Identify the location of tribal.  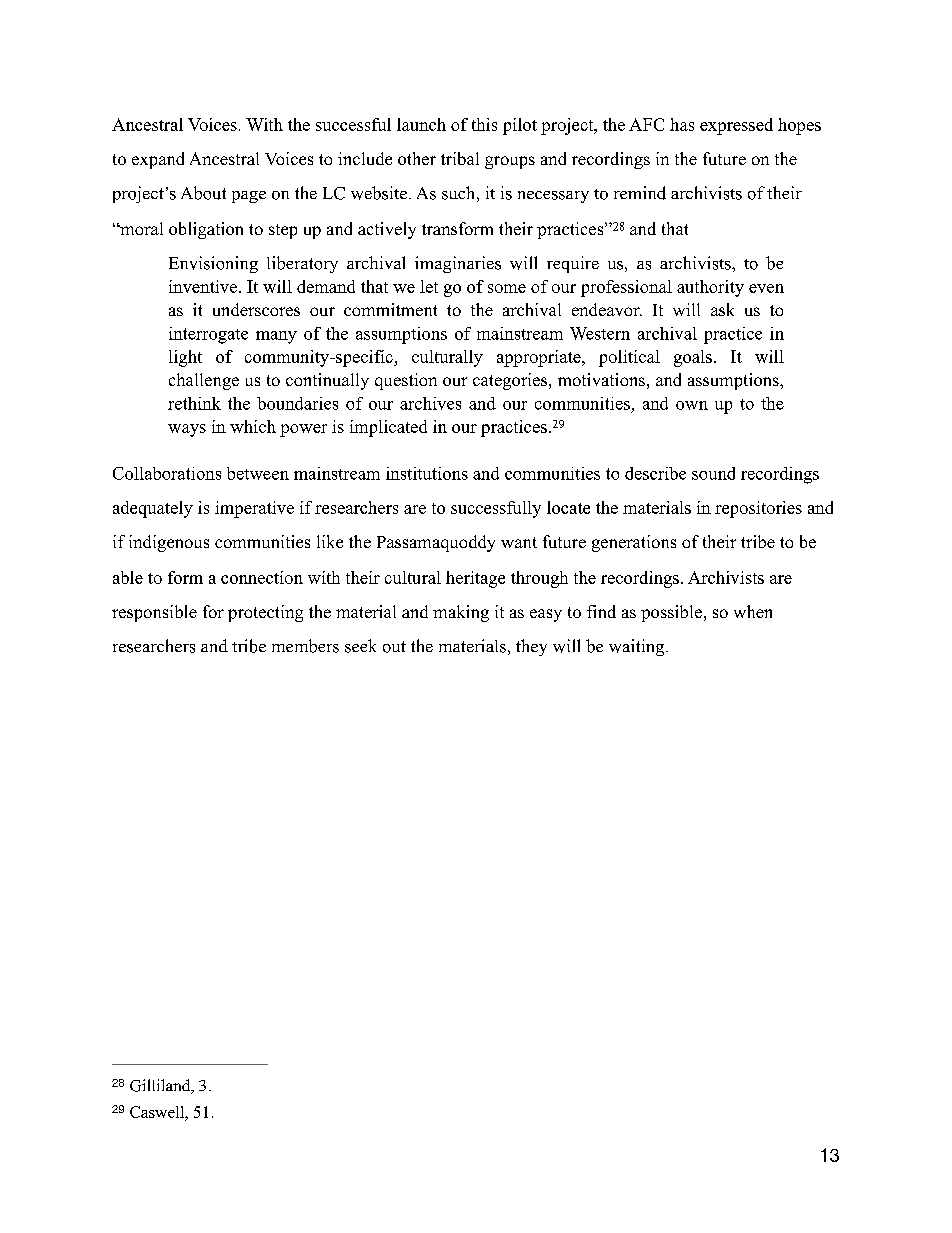
(460, 158).
